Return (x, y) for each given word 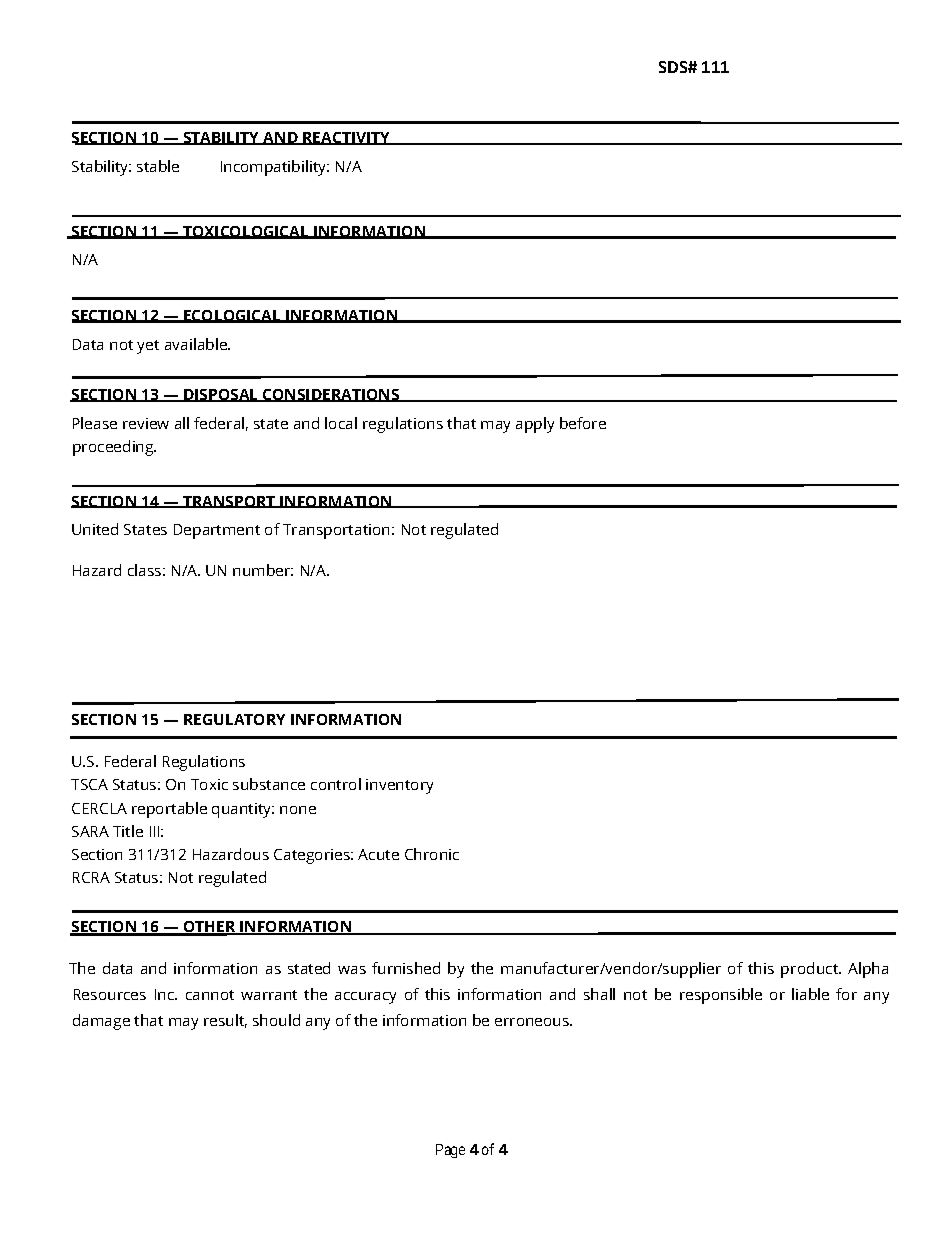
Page (450, 1151)
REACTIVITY (347, 138)
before (583, 423)
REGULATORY (234, 719)
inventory (399, 786)
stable (158, 166)
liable (810, 994)
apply (535, 425)
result (225, 1021)
